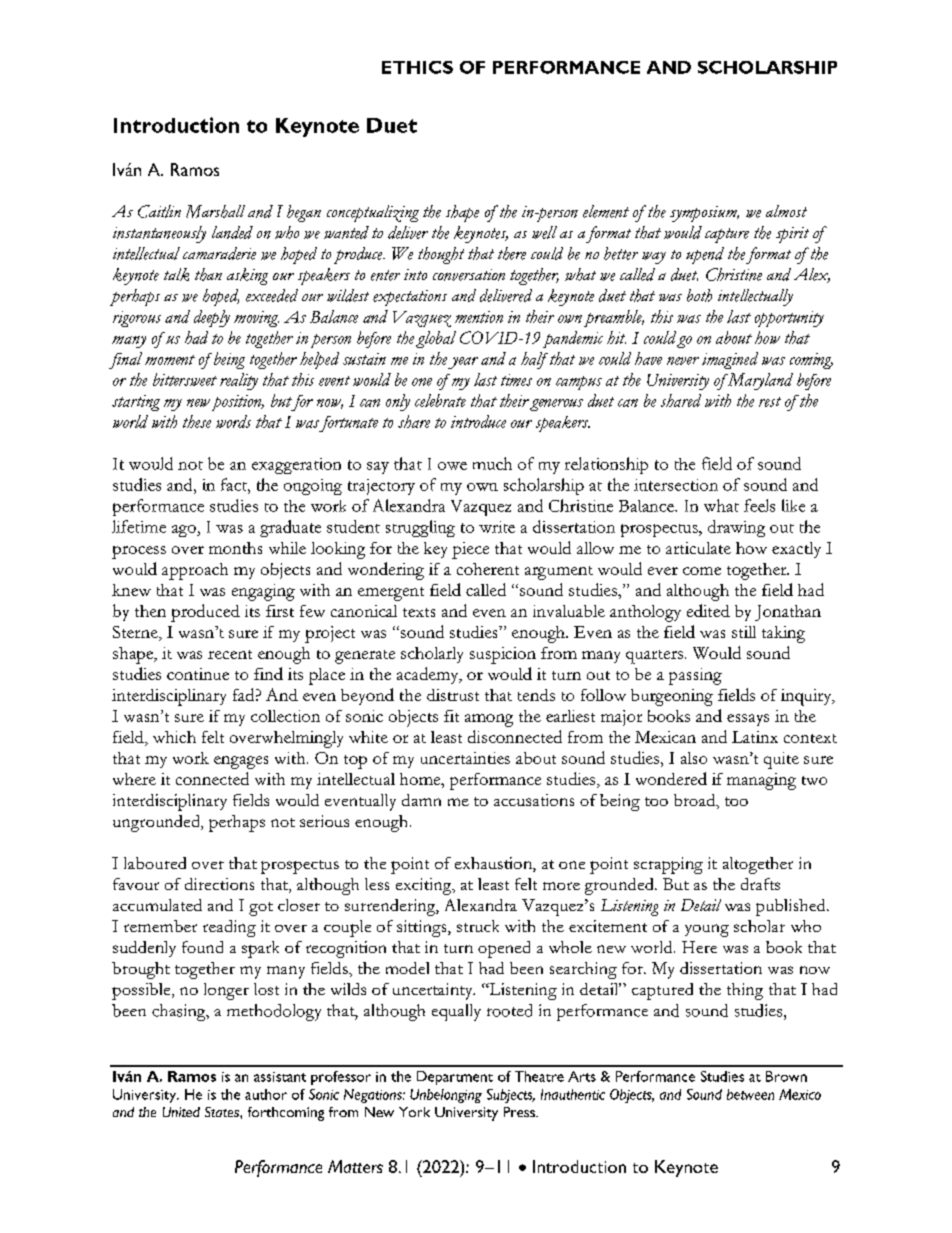 The width and height of the screenshot is (952, 1233). Describe the element at coordinates (478, 421) in the screenshot. I see `introduce` at that location.
